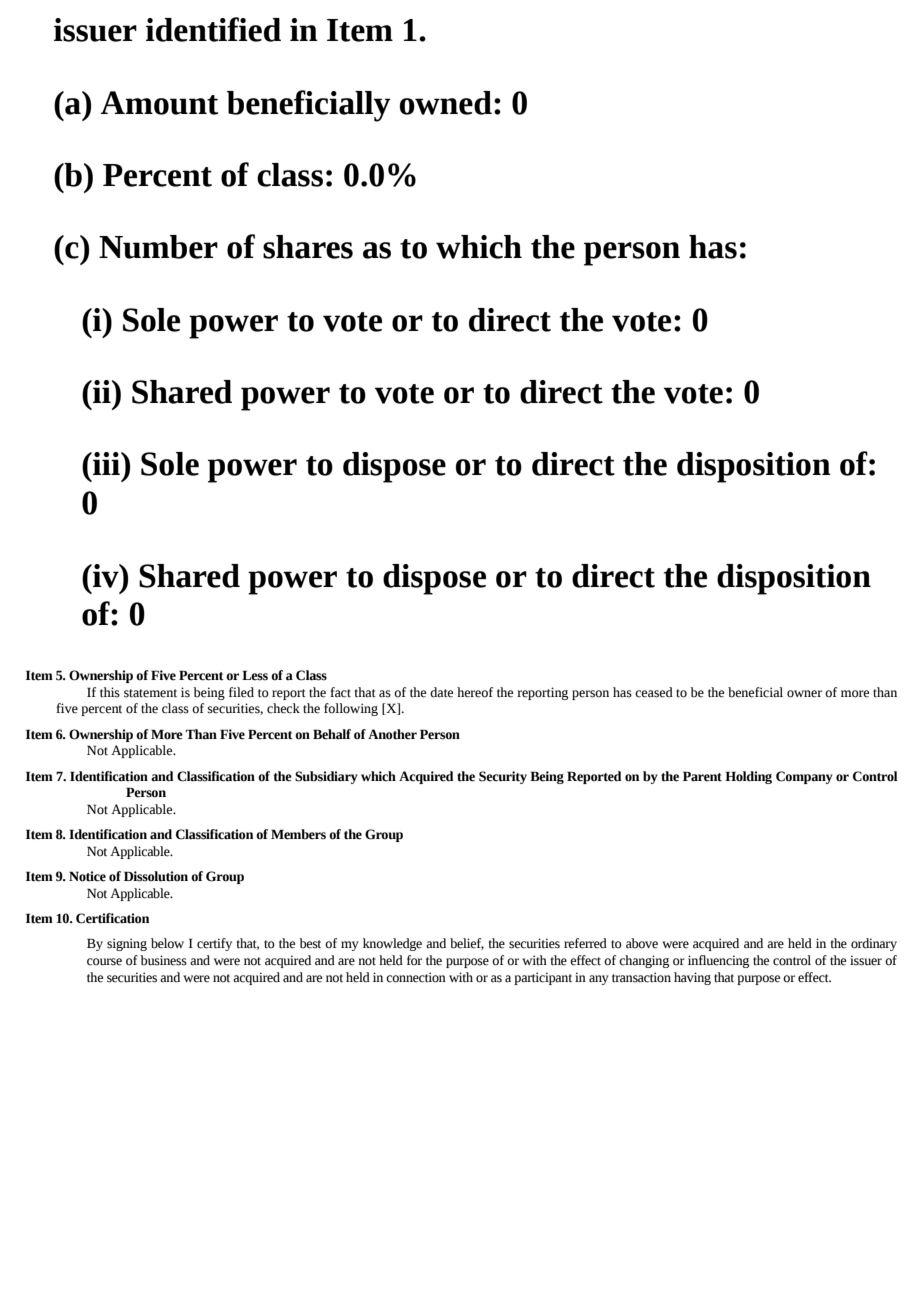  I want to click on statement, so click(150, 693).
